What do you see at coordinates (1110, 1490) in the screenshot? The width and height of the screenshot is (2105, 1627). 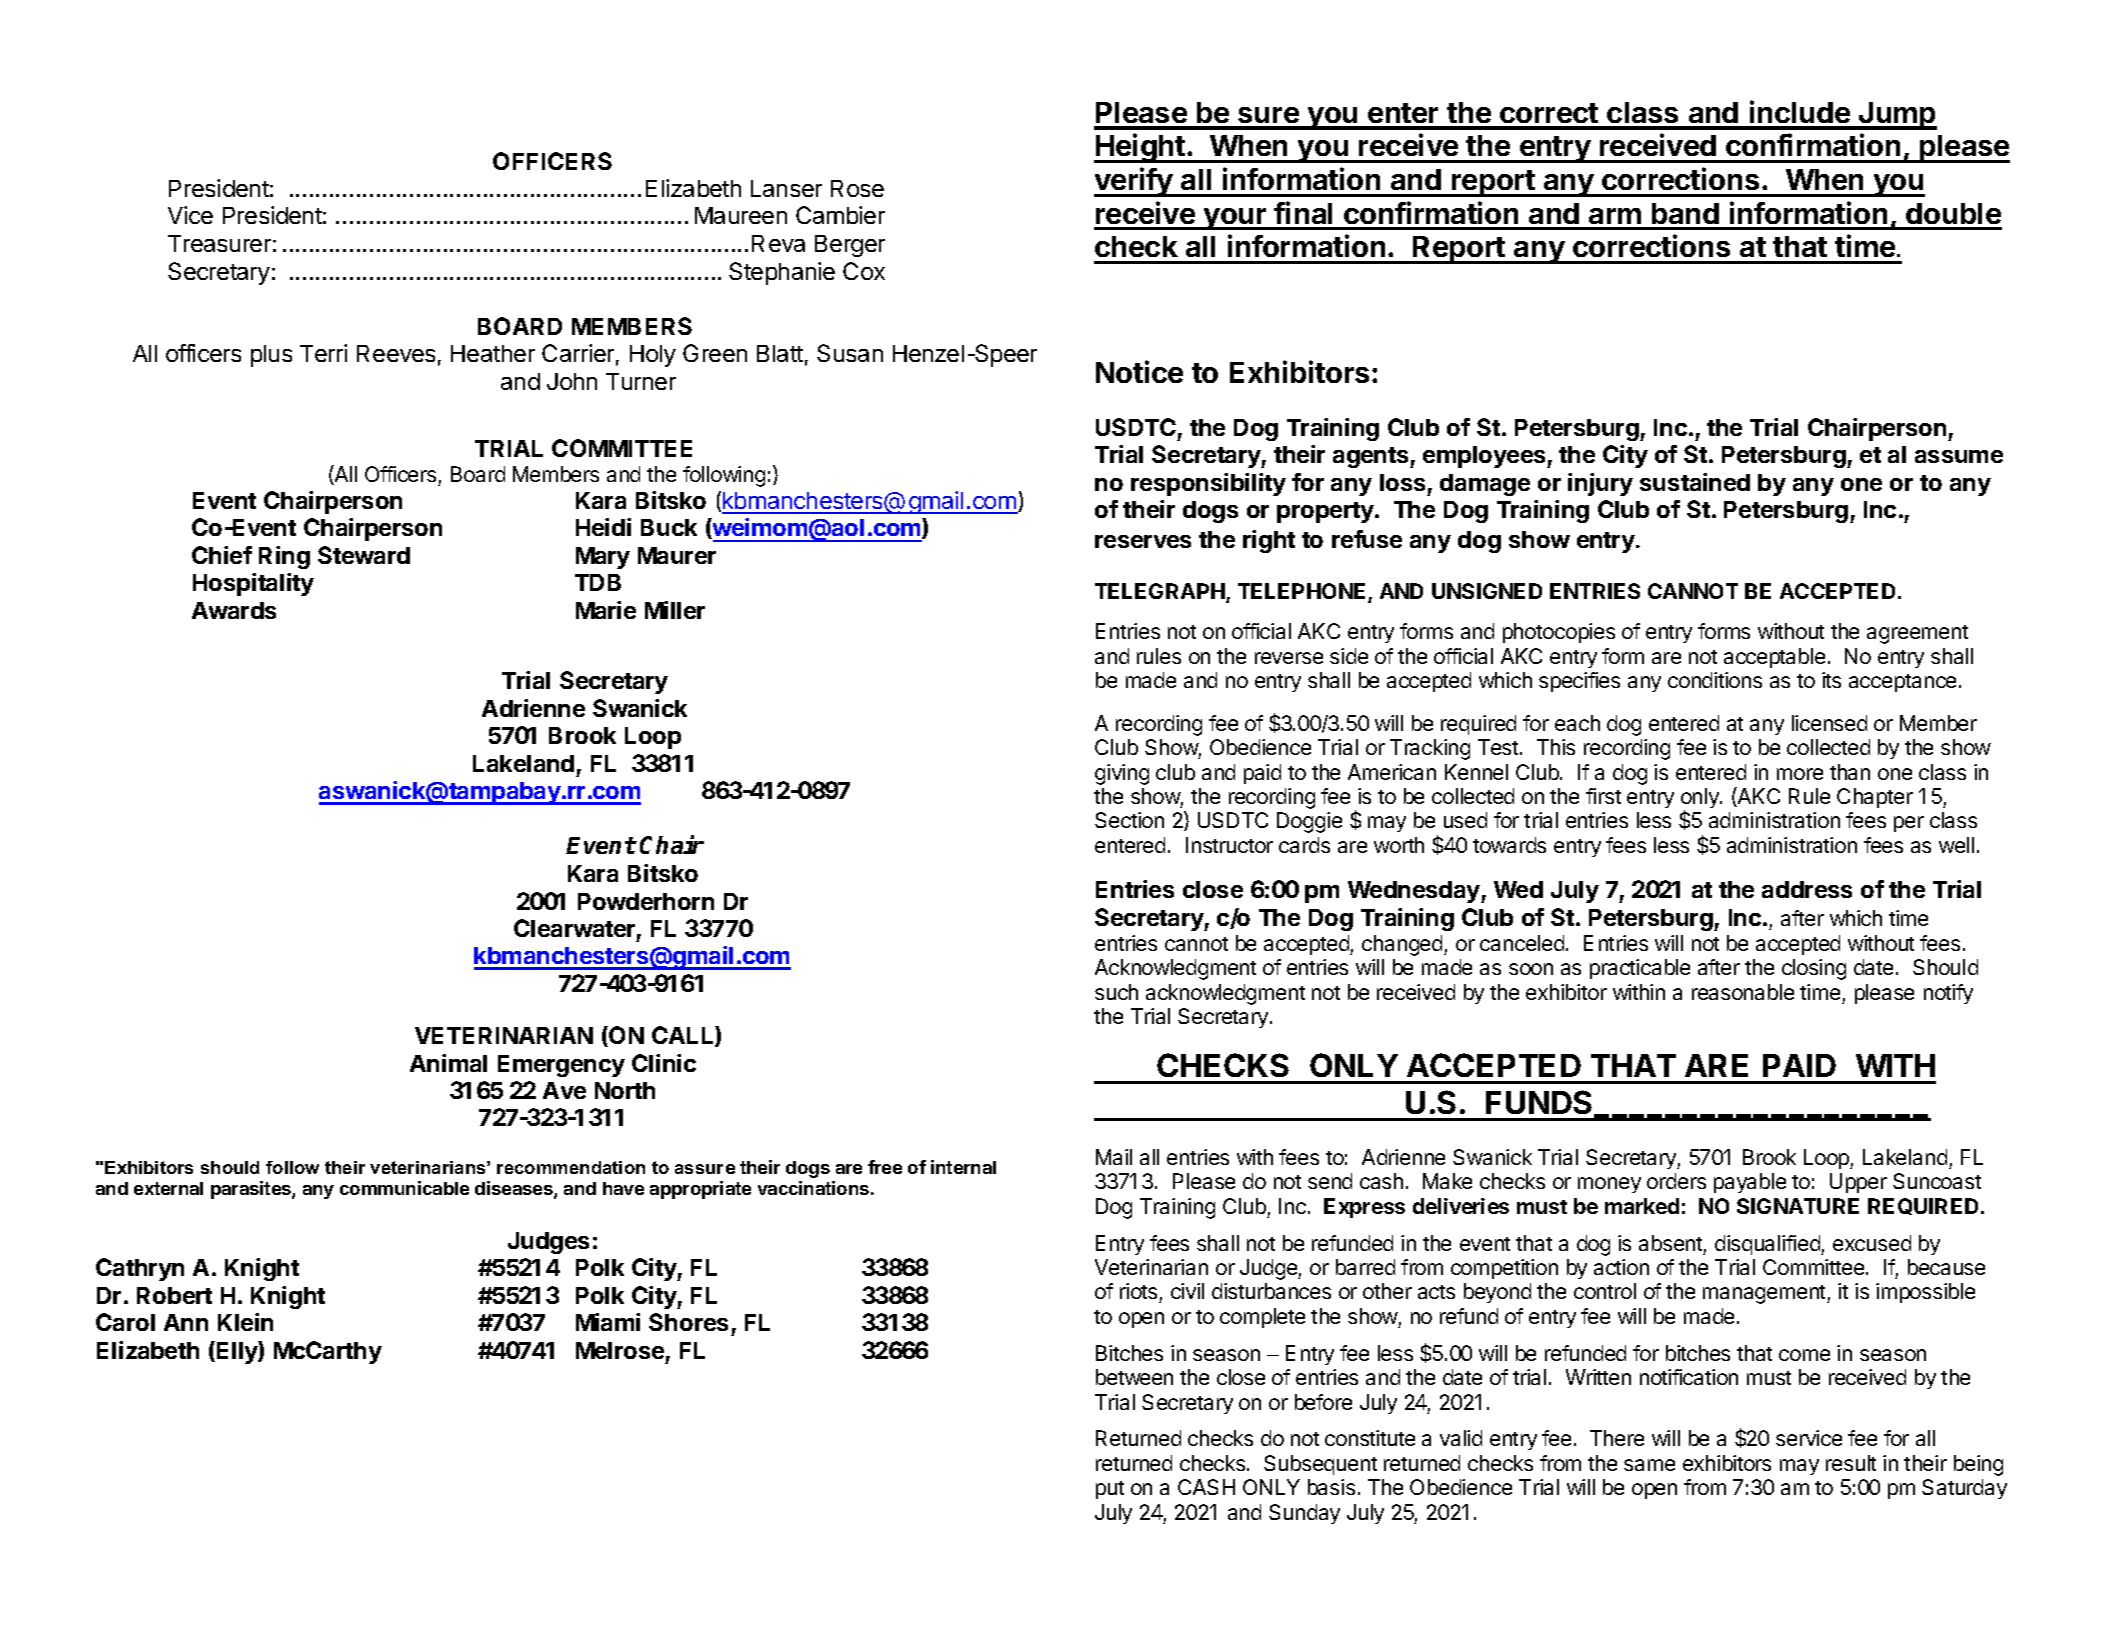 I see `put` at bounding box center [1110, 1490].
